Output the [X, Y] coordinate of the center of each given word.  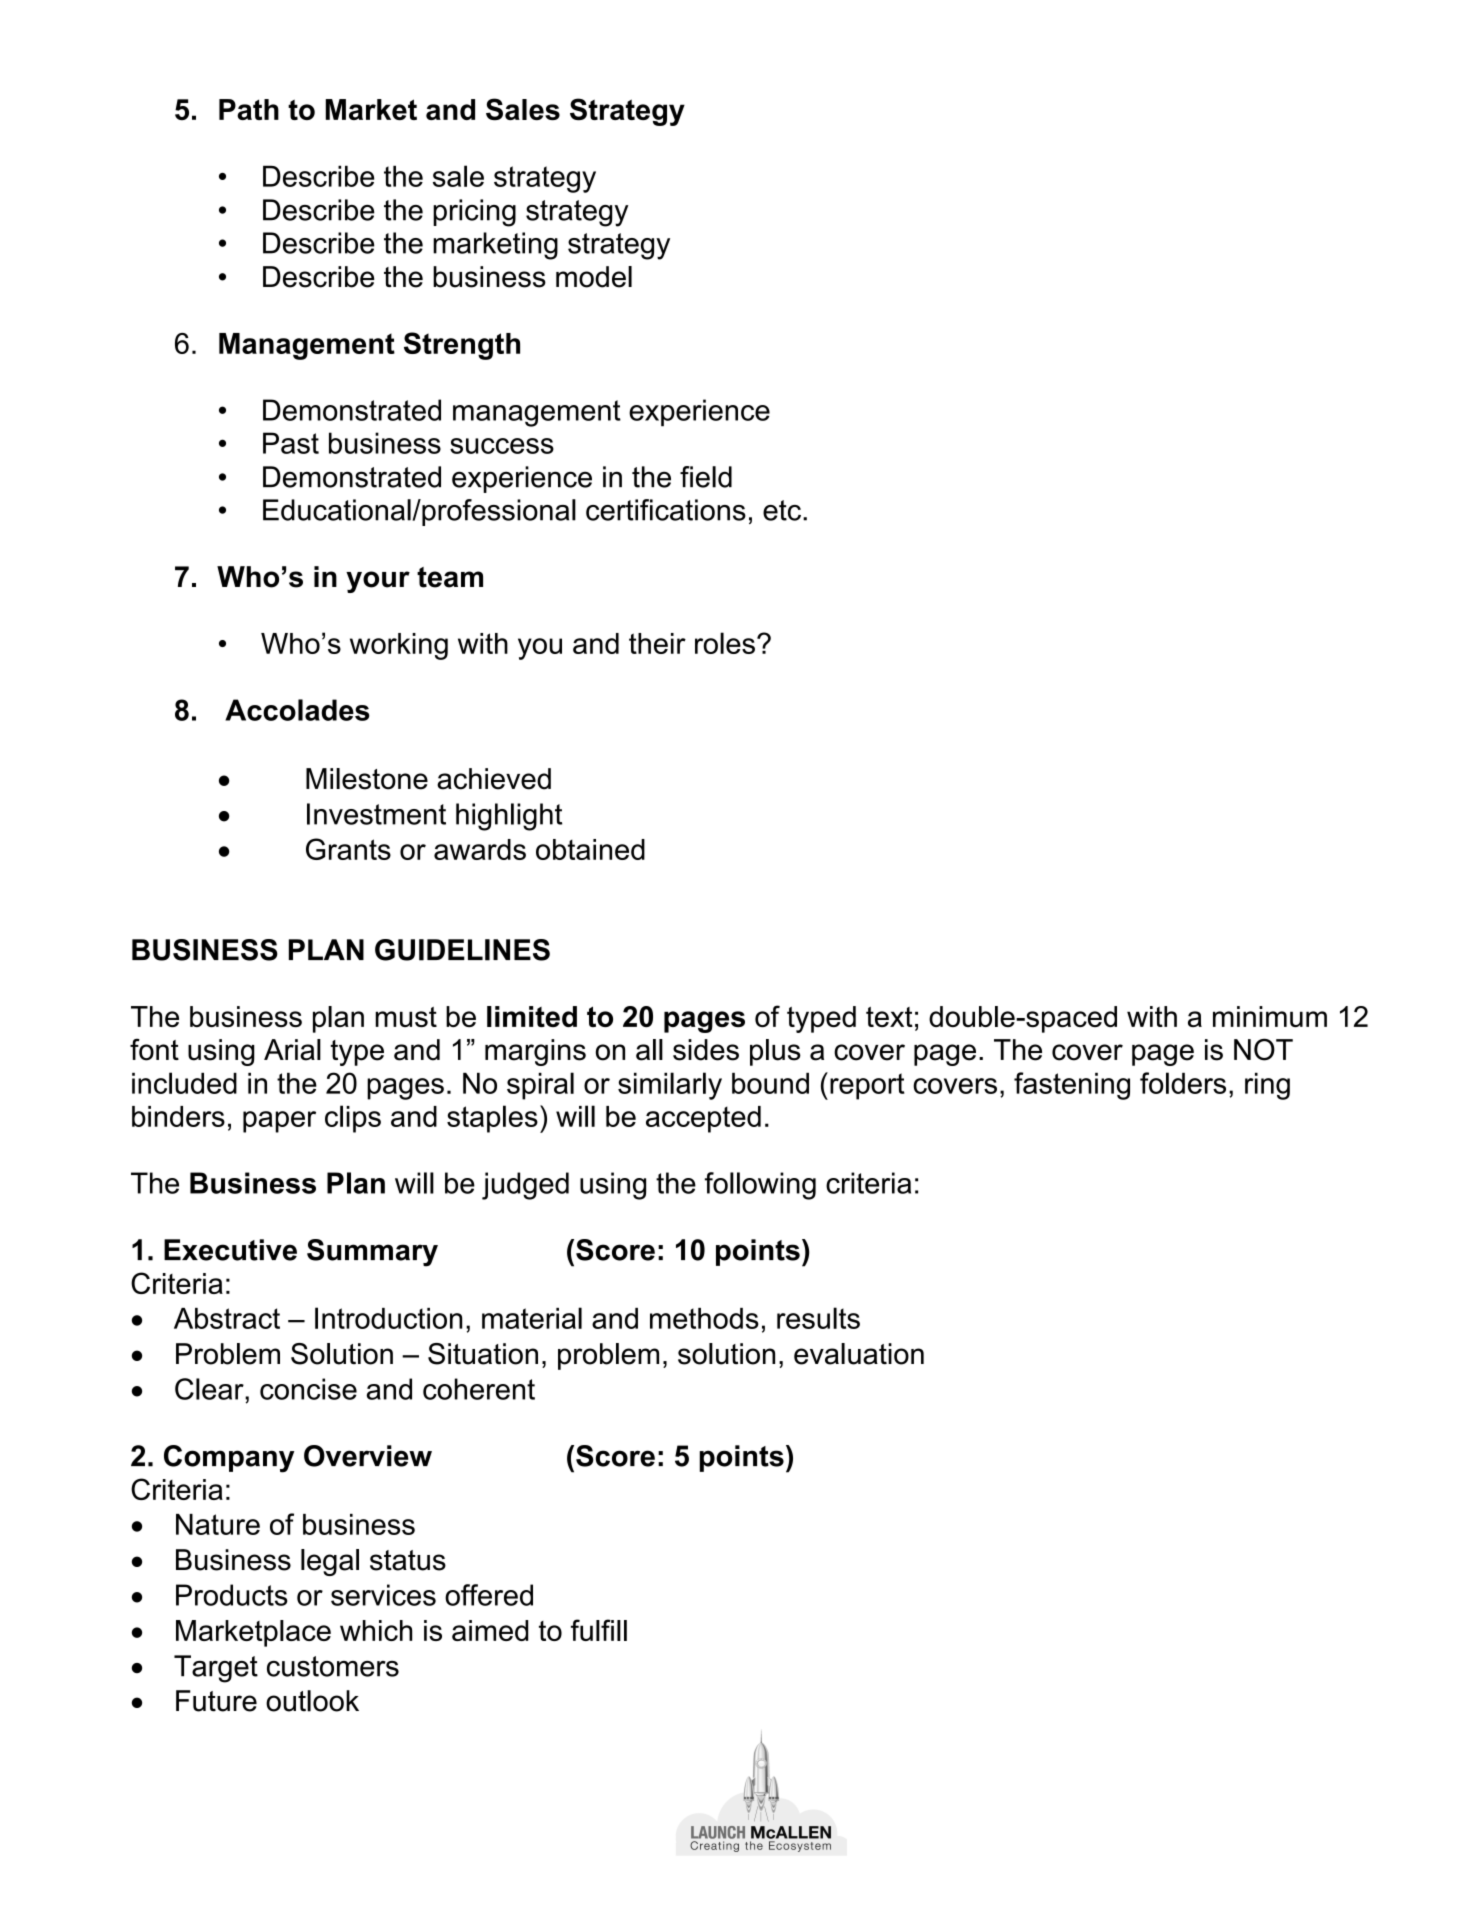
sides [706, 1050]
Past [291, 443]
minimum [1270, 1016]
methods [704, 1318]
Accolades [297, 710]
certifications [666, 510]
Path [249, 109]
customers [333, 1666]
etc [782, 510]
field [706, 477]
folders [1183, 1083]
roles [725, 643]
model [594, 277]
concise [308, 1389]
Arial [292, 1050]
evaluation [859, 1354]
